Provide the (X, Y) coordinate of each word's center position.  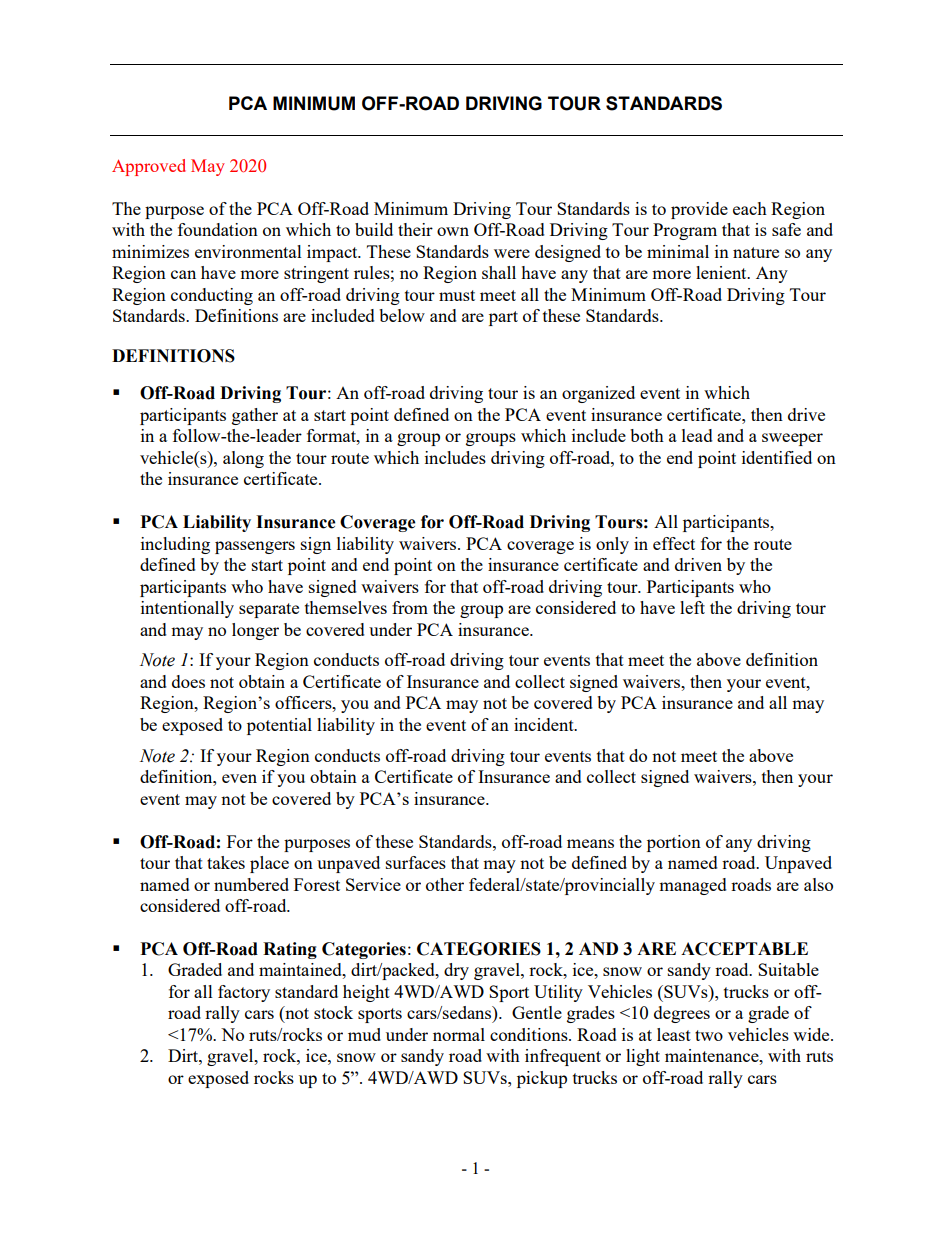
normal (459, 1034)
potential (279, 726)
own (453, 231)
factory (244, 993)
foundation (218, 229)
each (750, 208)
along (243, 459)
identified (777, 457)
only (612, 545)
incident (545, 724)
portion (674, 843)
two (709, 1035)
